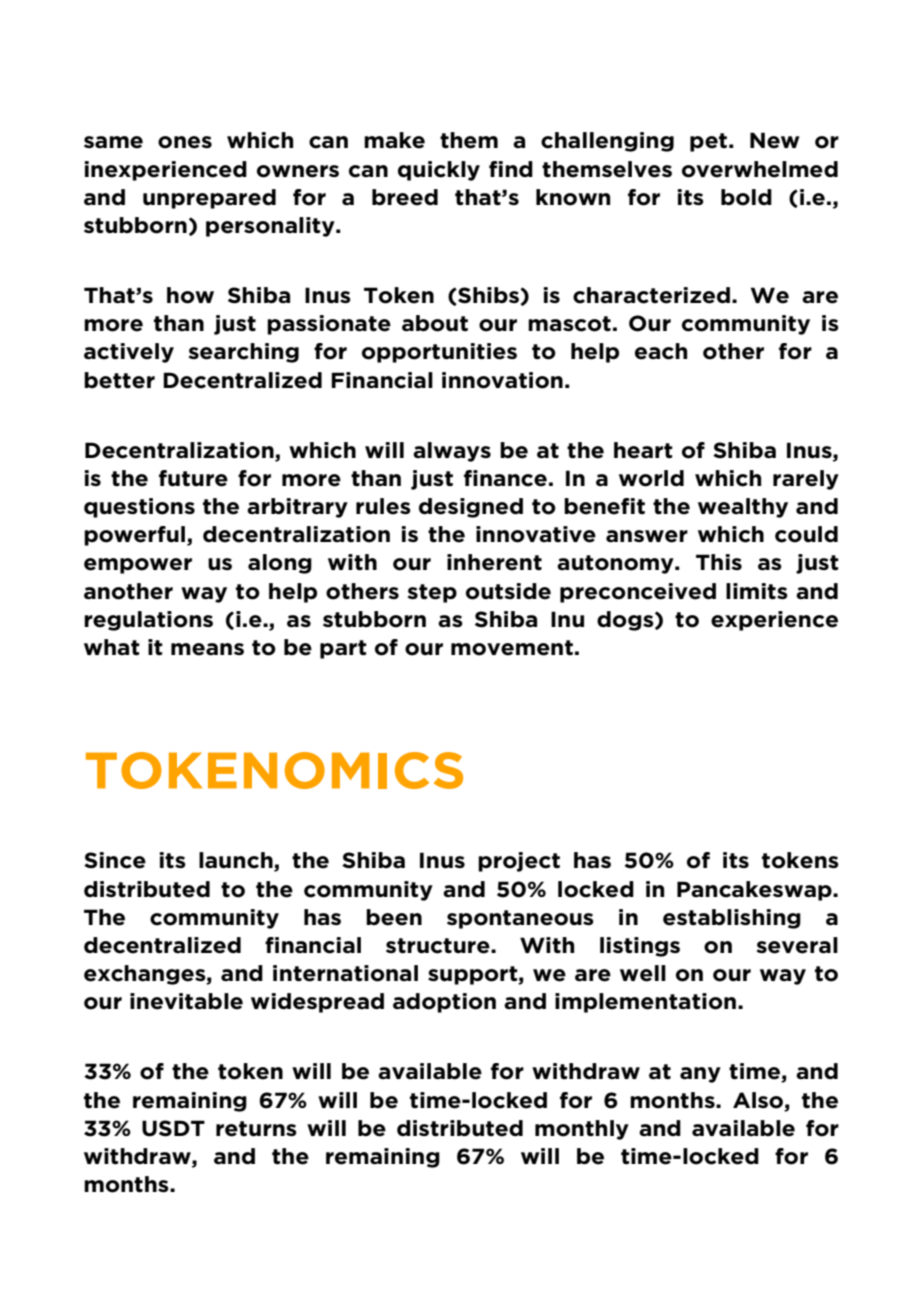 Image resolution: width=924 pixels, height=1308 pixels. What do you see at coordinates (173, 1128) in the image?
I see `USDT` at bounding box center [173, 1128].
